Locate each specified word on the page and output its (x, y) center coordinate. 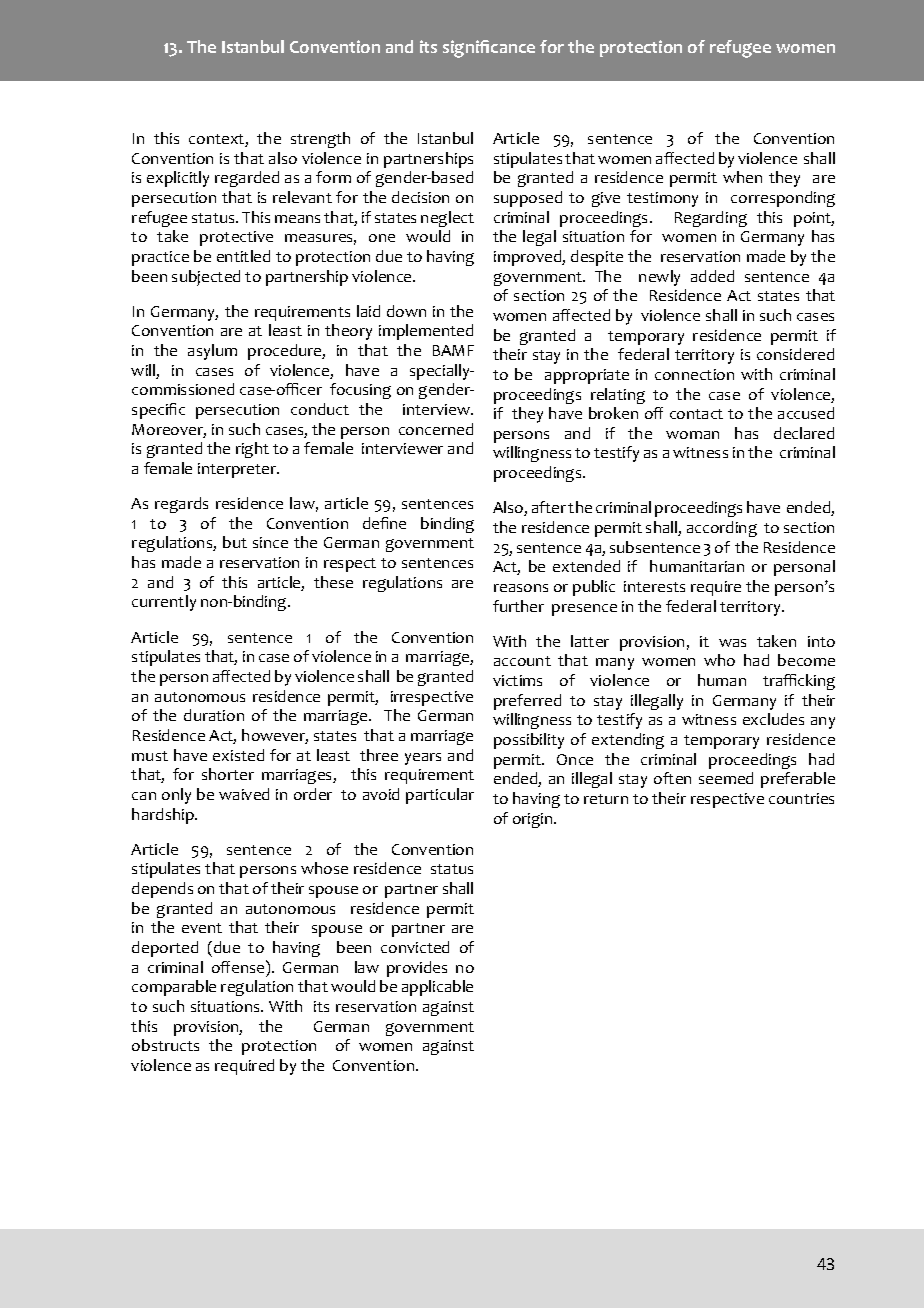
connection (694, 374)
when (742, 177)
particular (440, 796)
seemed (726, 778)
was (732, 643)
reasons (521, 588)
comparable (174, 988)
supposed (528, 199)
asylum (212, 352)
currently (164, 603)
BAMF (453, 350)
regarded (247, 179)
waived (244, 794)
